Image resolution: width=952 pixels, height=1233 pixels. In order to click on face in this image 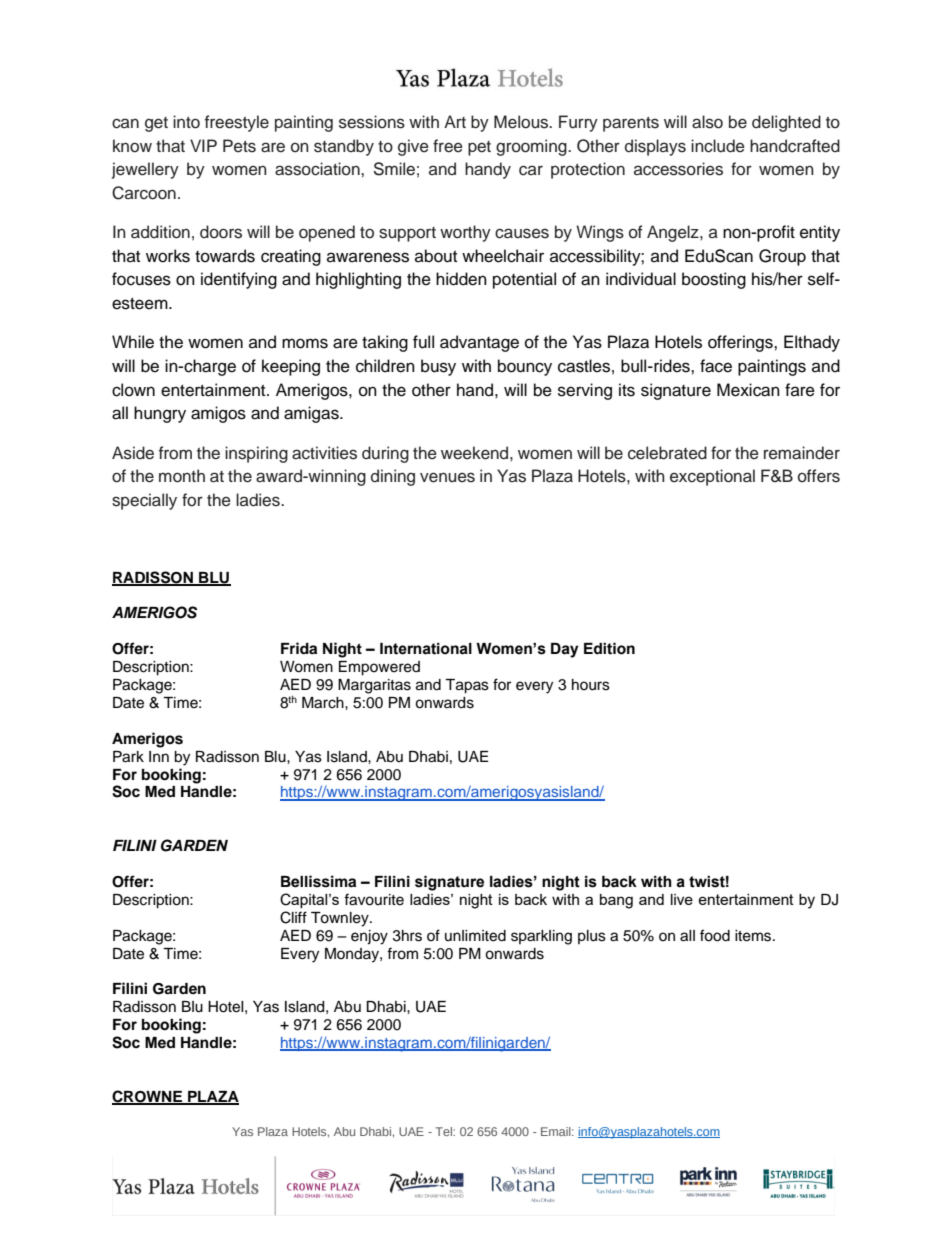, I will do `click(716, 366)`.
